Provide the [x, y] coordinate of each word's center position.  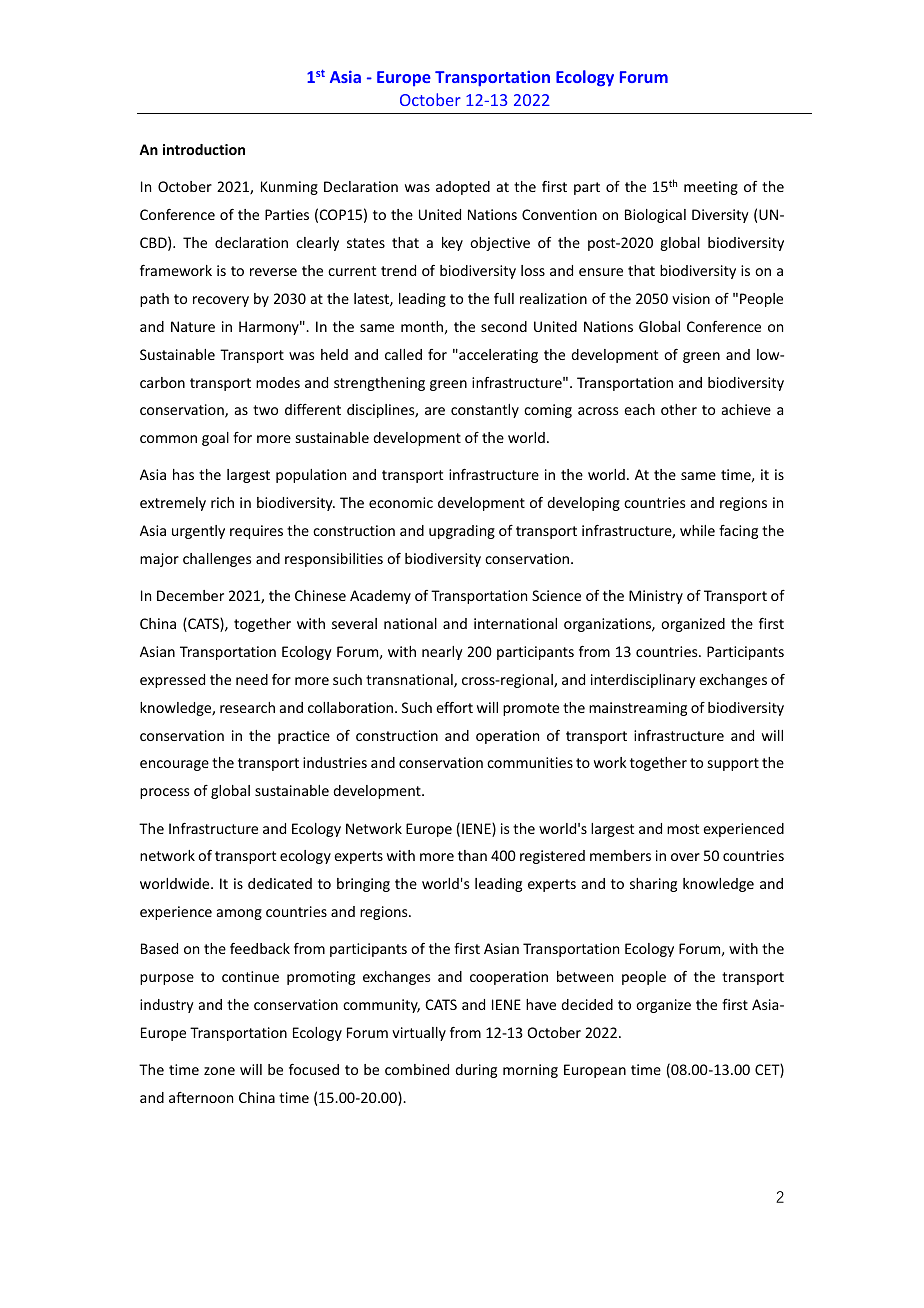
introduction [204, 149]
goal [215, 439]
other [679, 409]
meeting [711, 188]
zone [219, 1071]
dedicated [280, 883]
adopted [463, 188]
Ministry [656, 597]
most [683, 829]
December [190, 595]
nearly [442, 653]
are [435, 411]
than [472, 855]
